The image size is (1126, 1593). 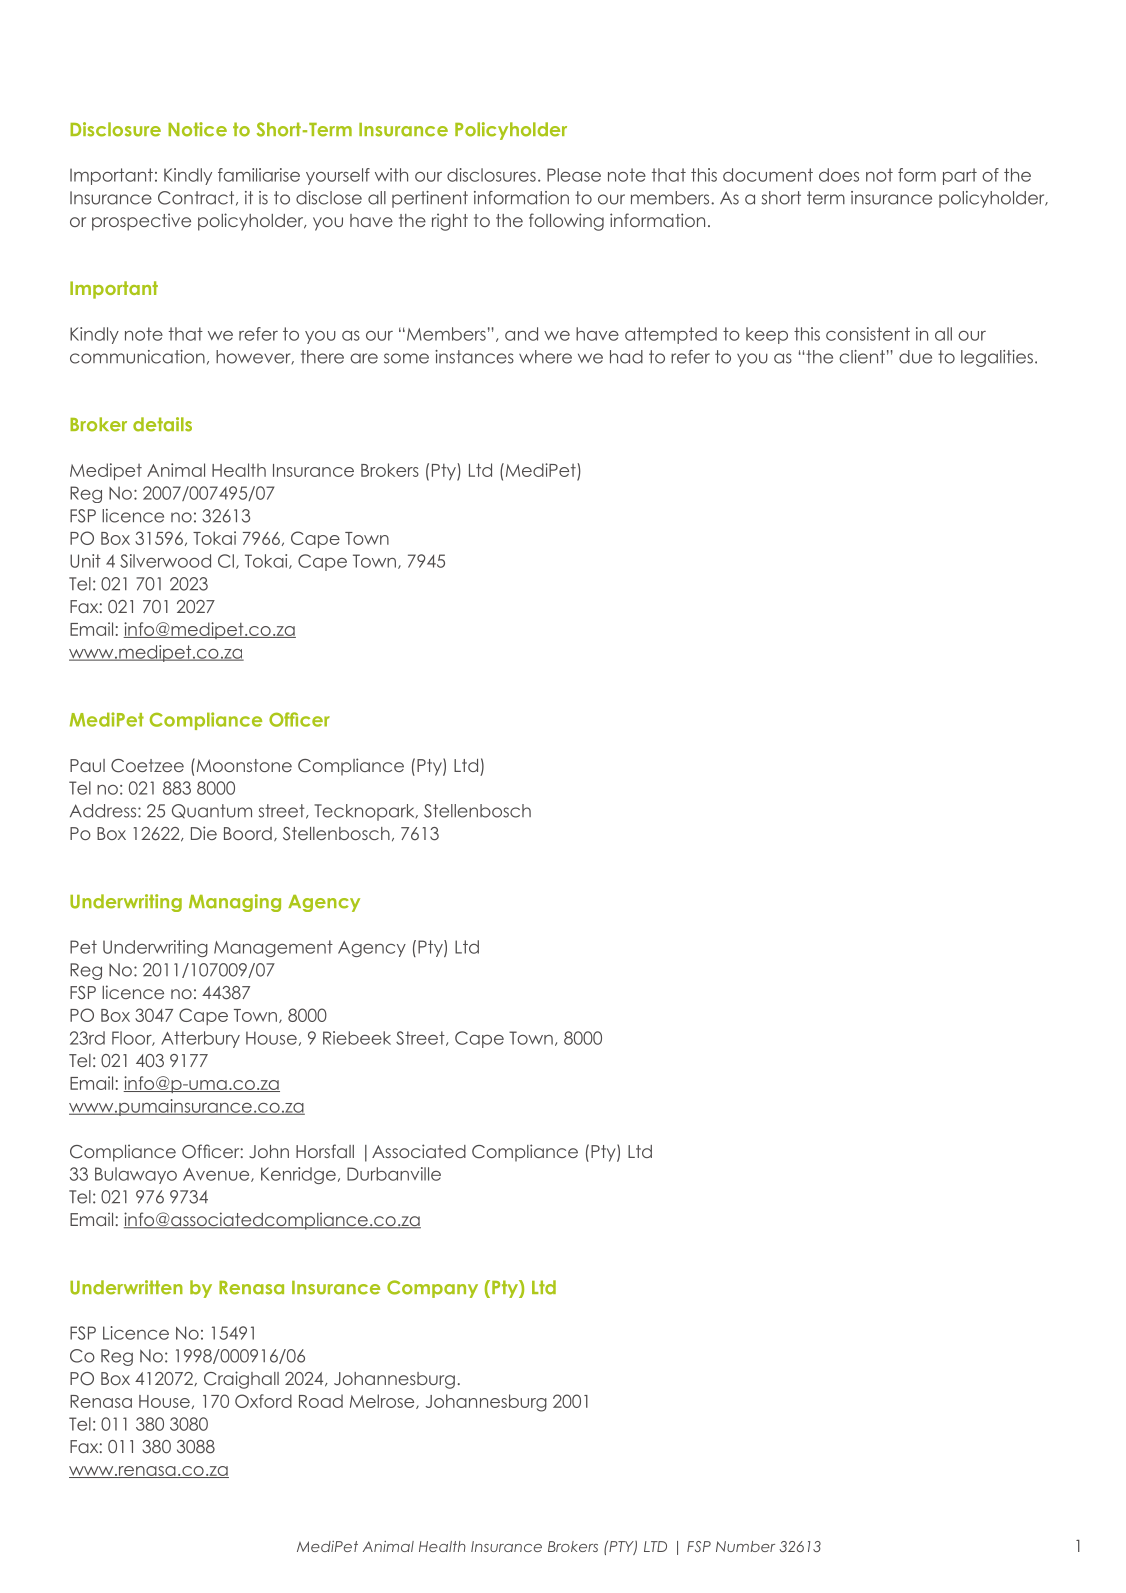 I want to click on Oxford, so click(x=263, y=1401).
